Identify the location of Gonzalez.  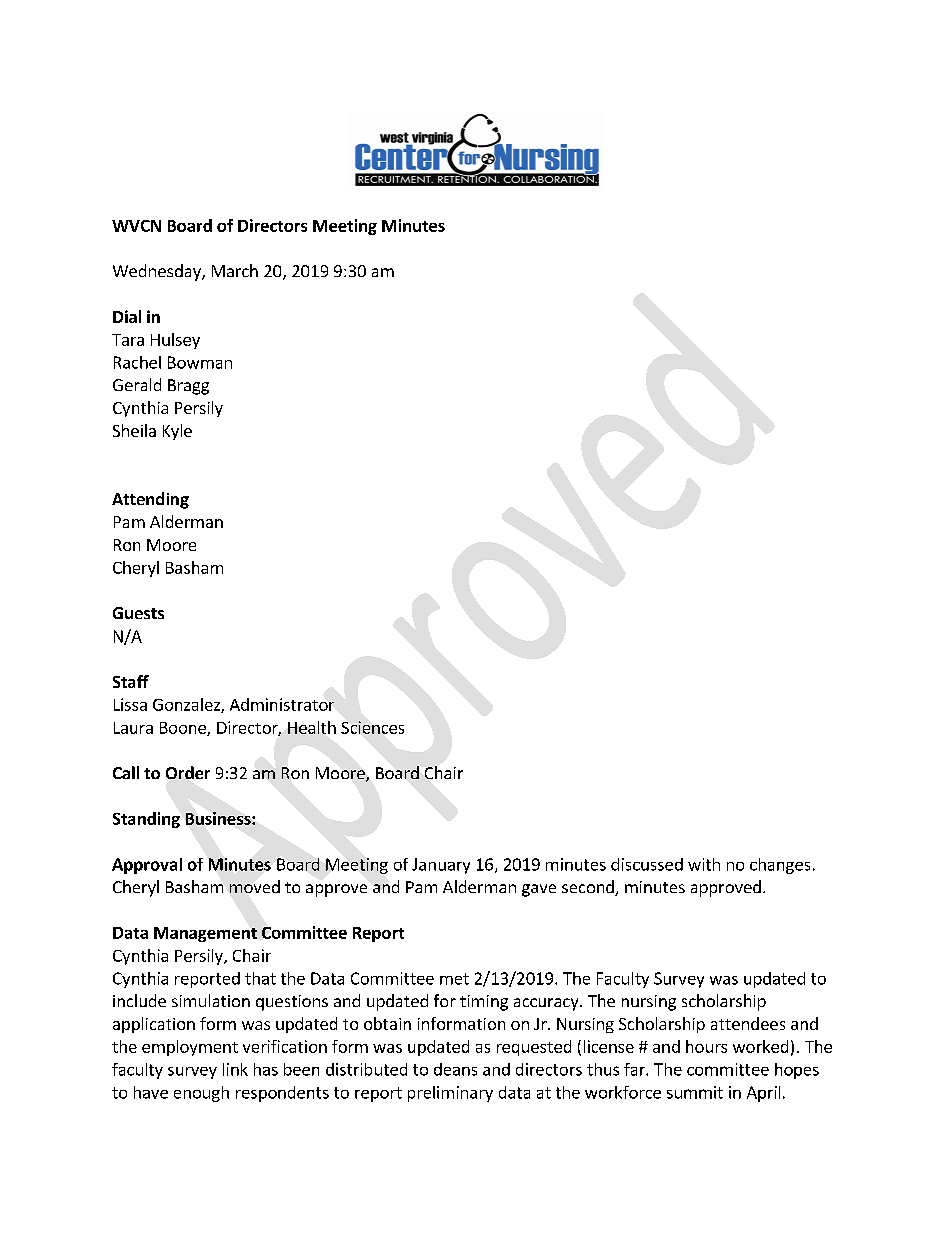
(187, 705).
